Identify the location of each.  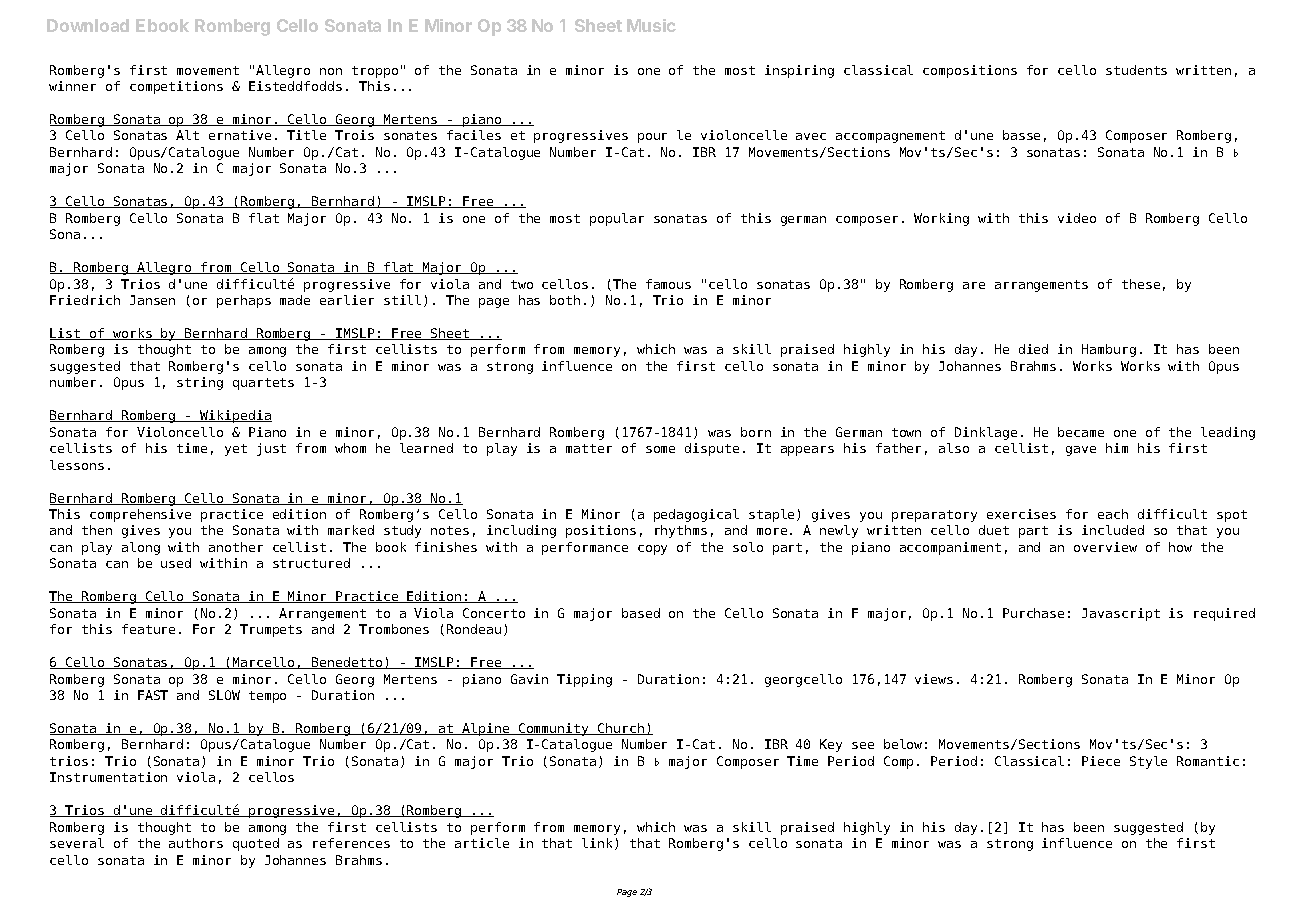
(1113, 514).
